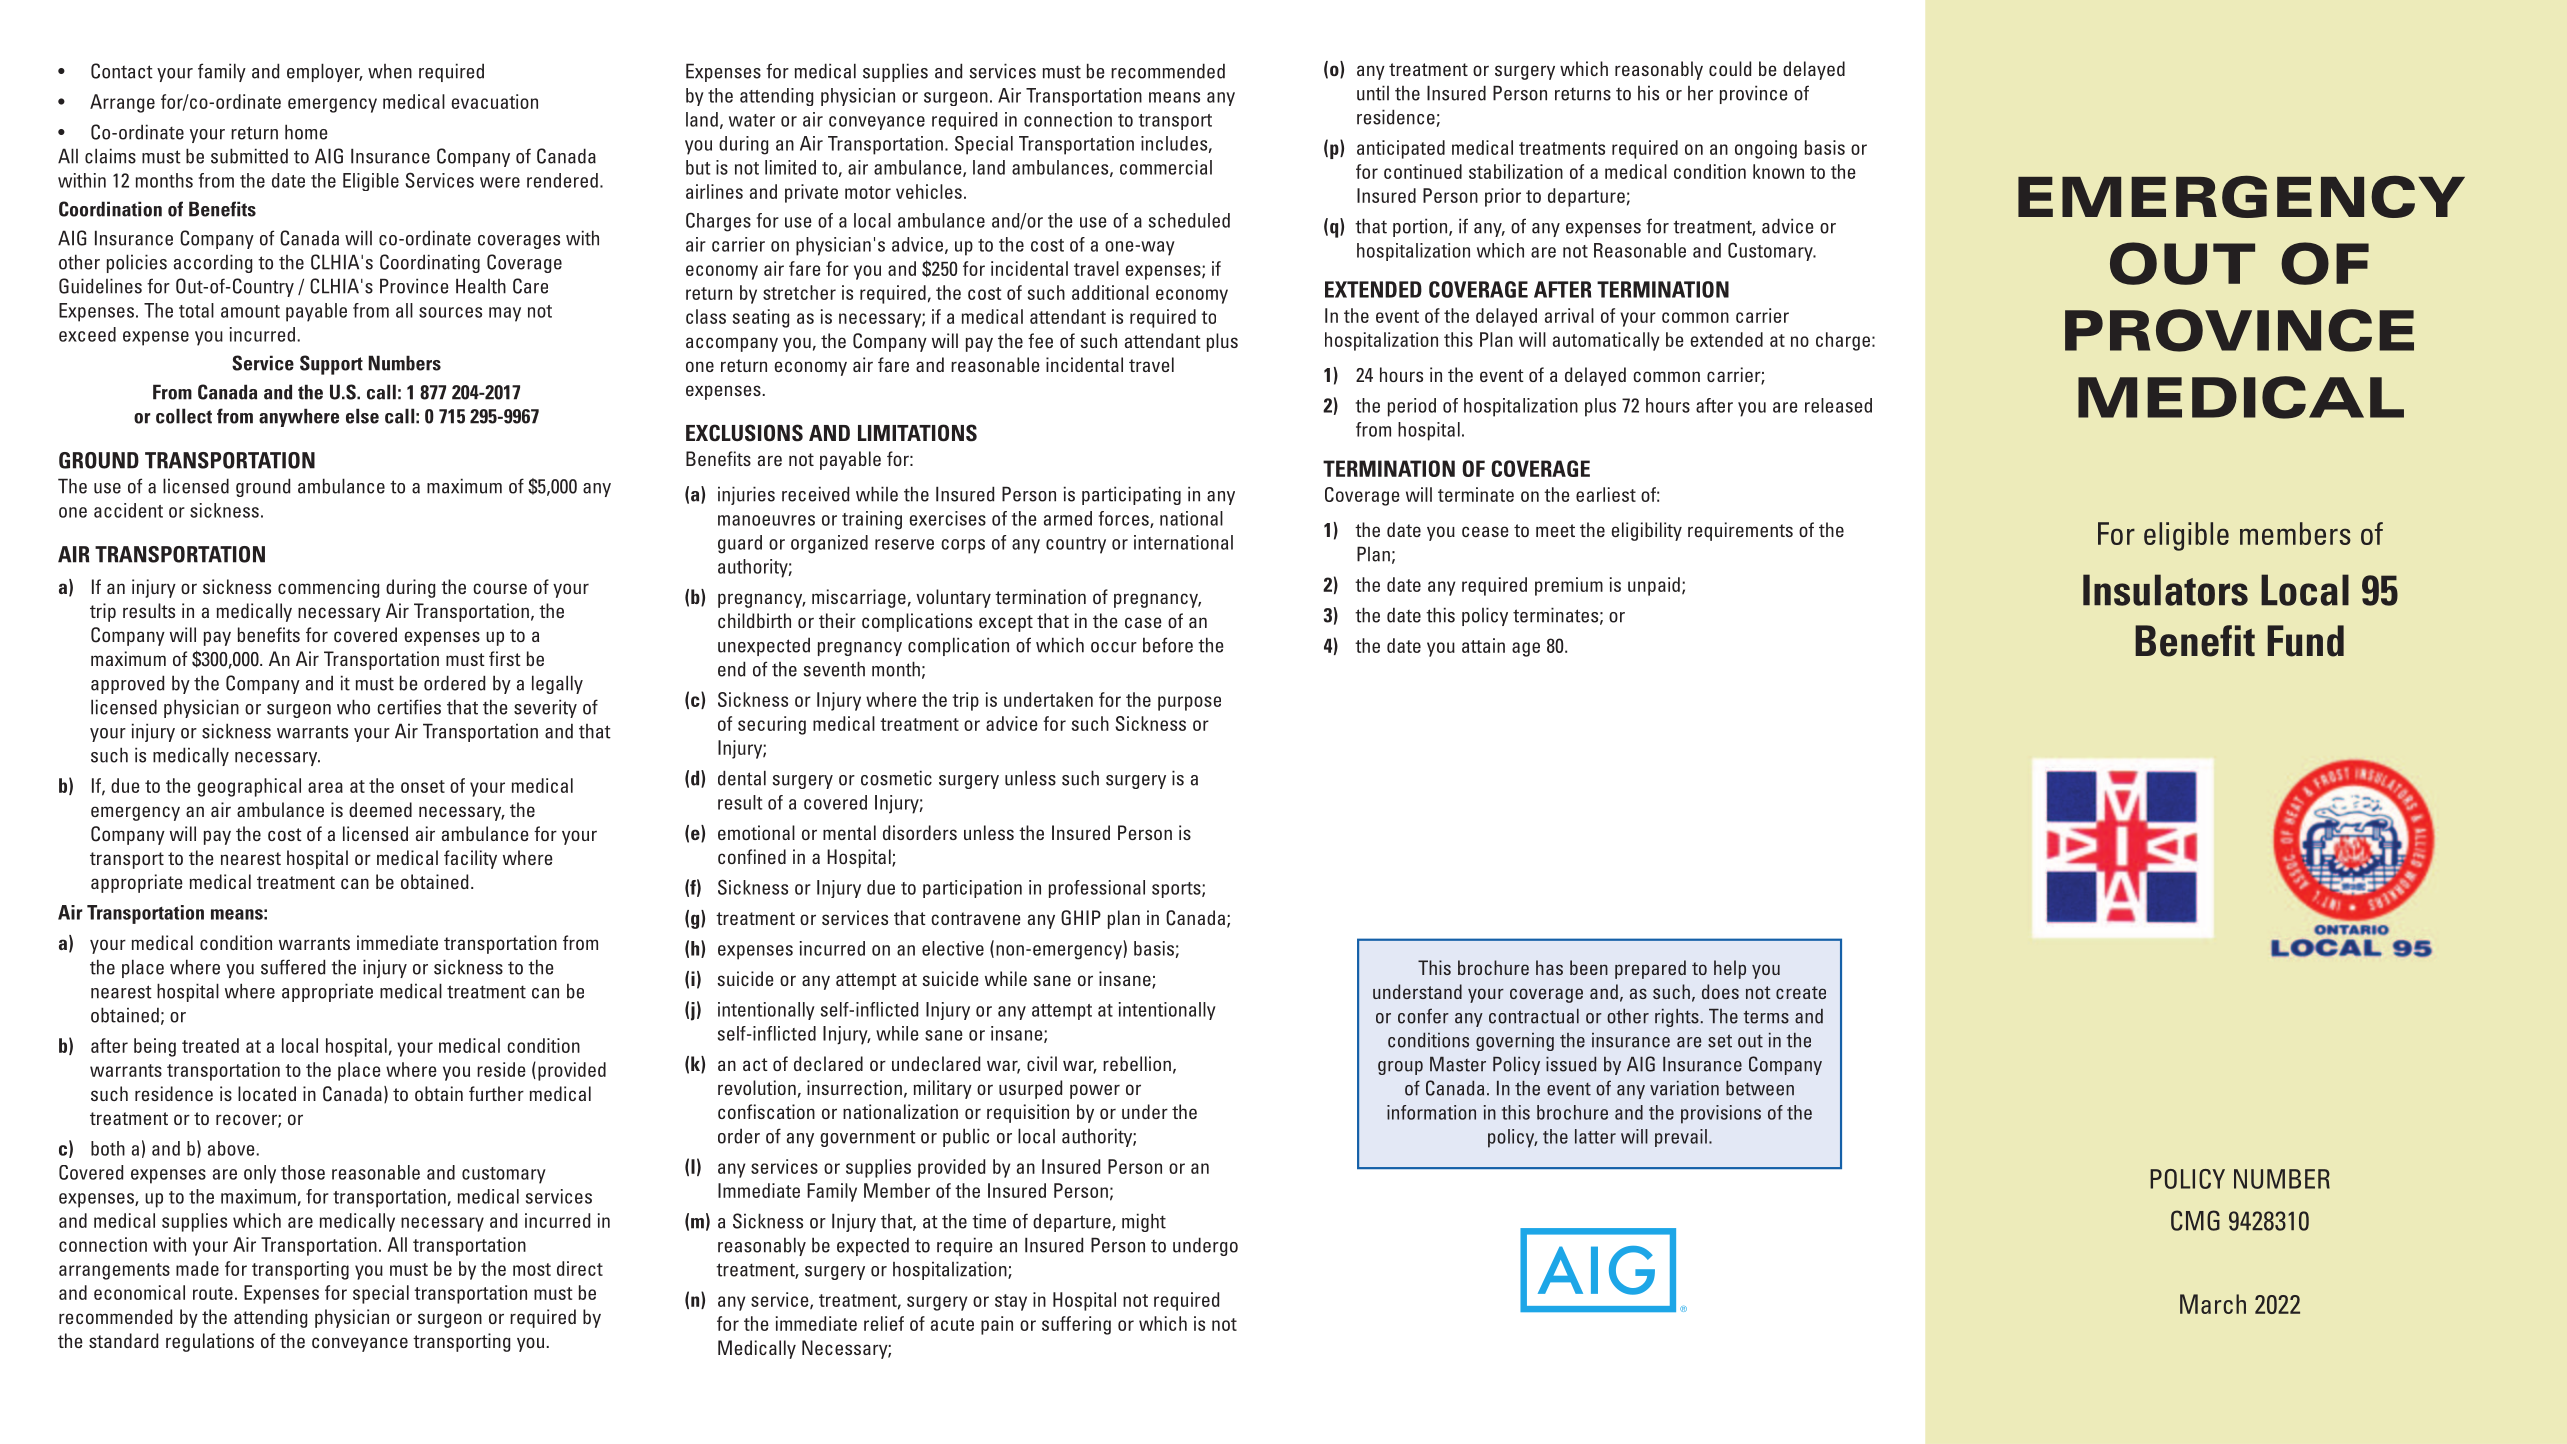 The height and width of the screenshot is (1444, 2567). I want to click on route, so click(213, 1293).
